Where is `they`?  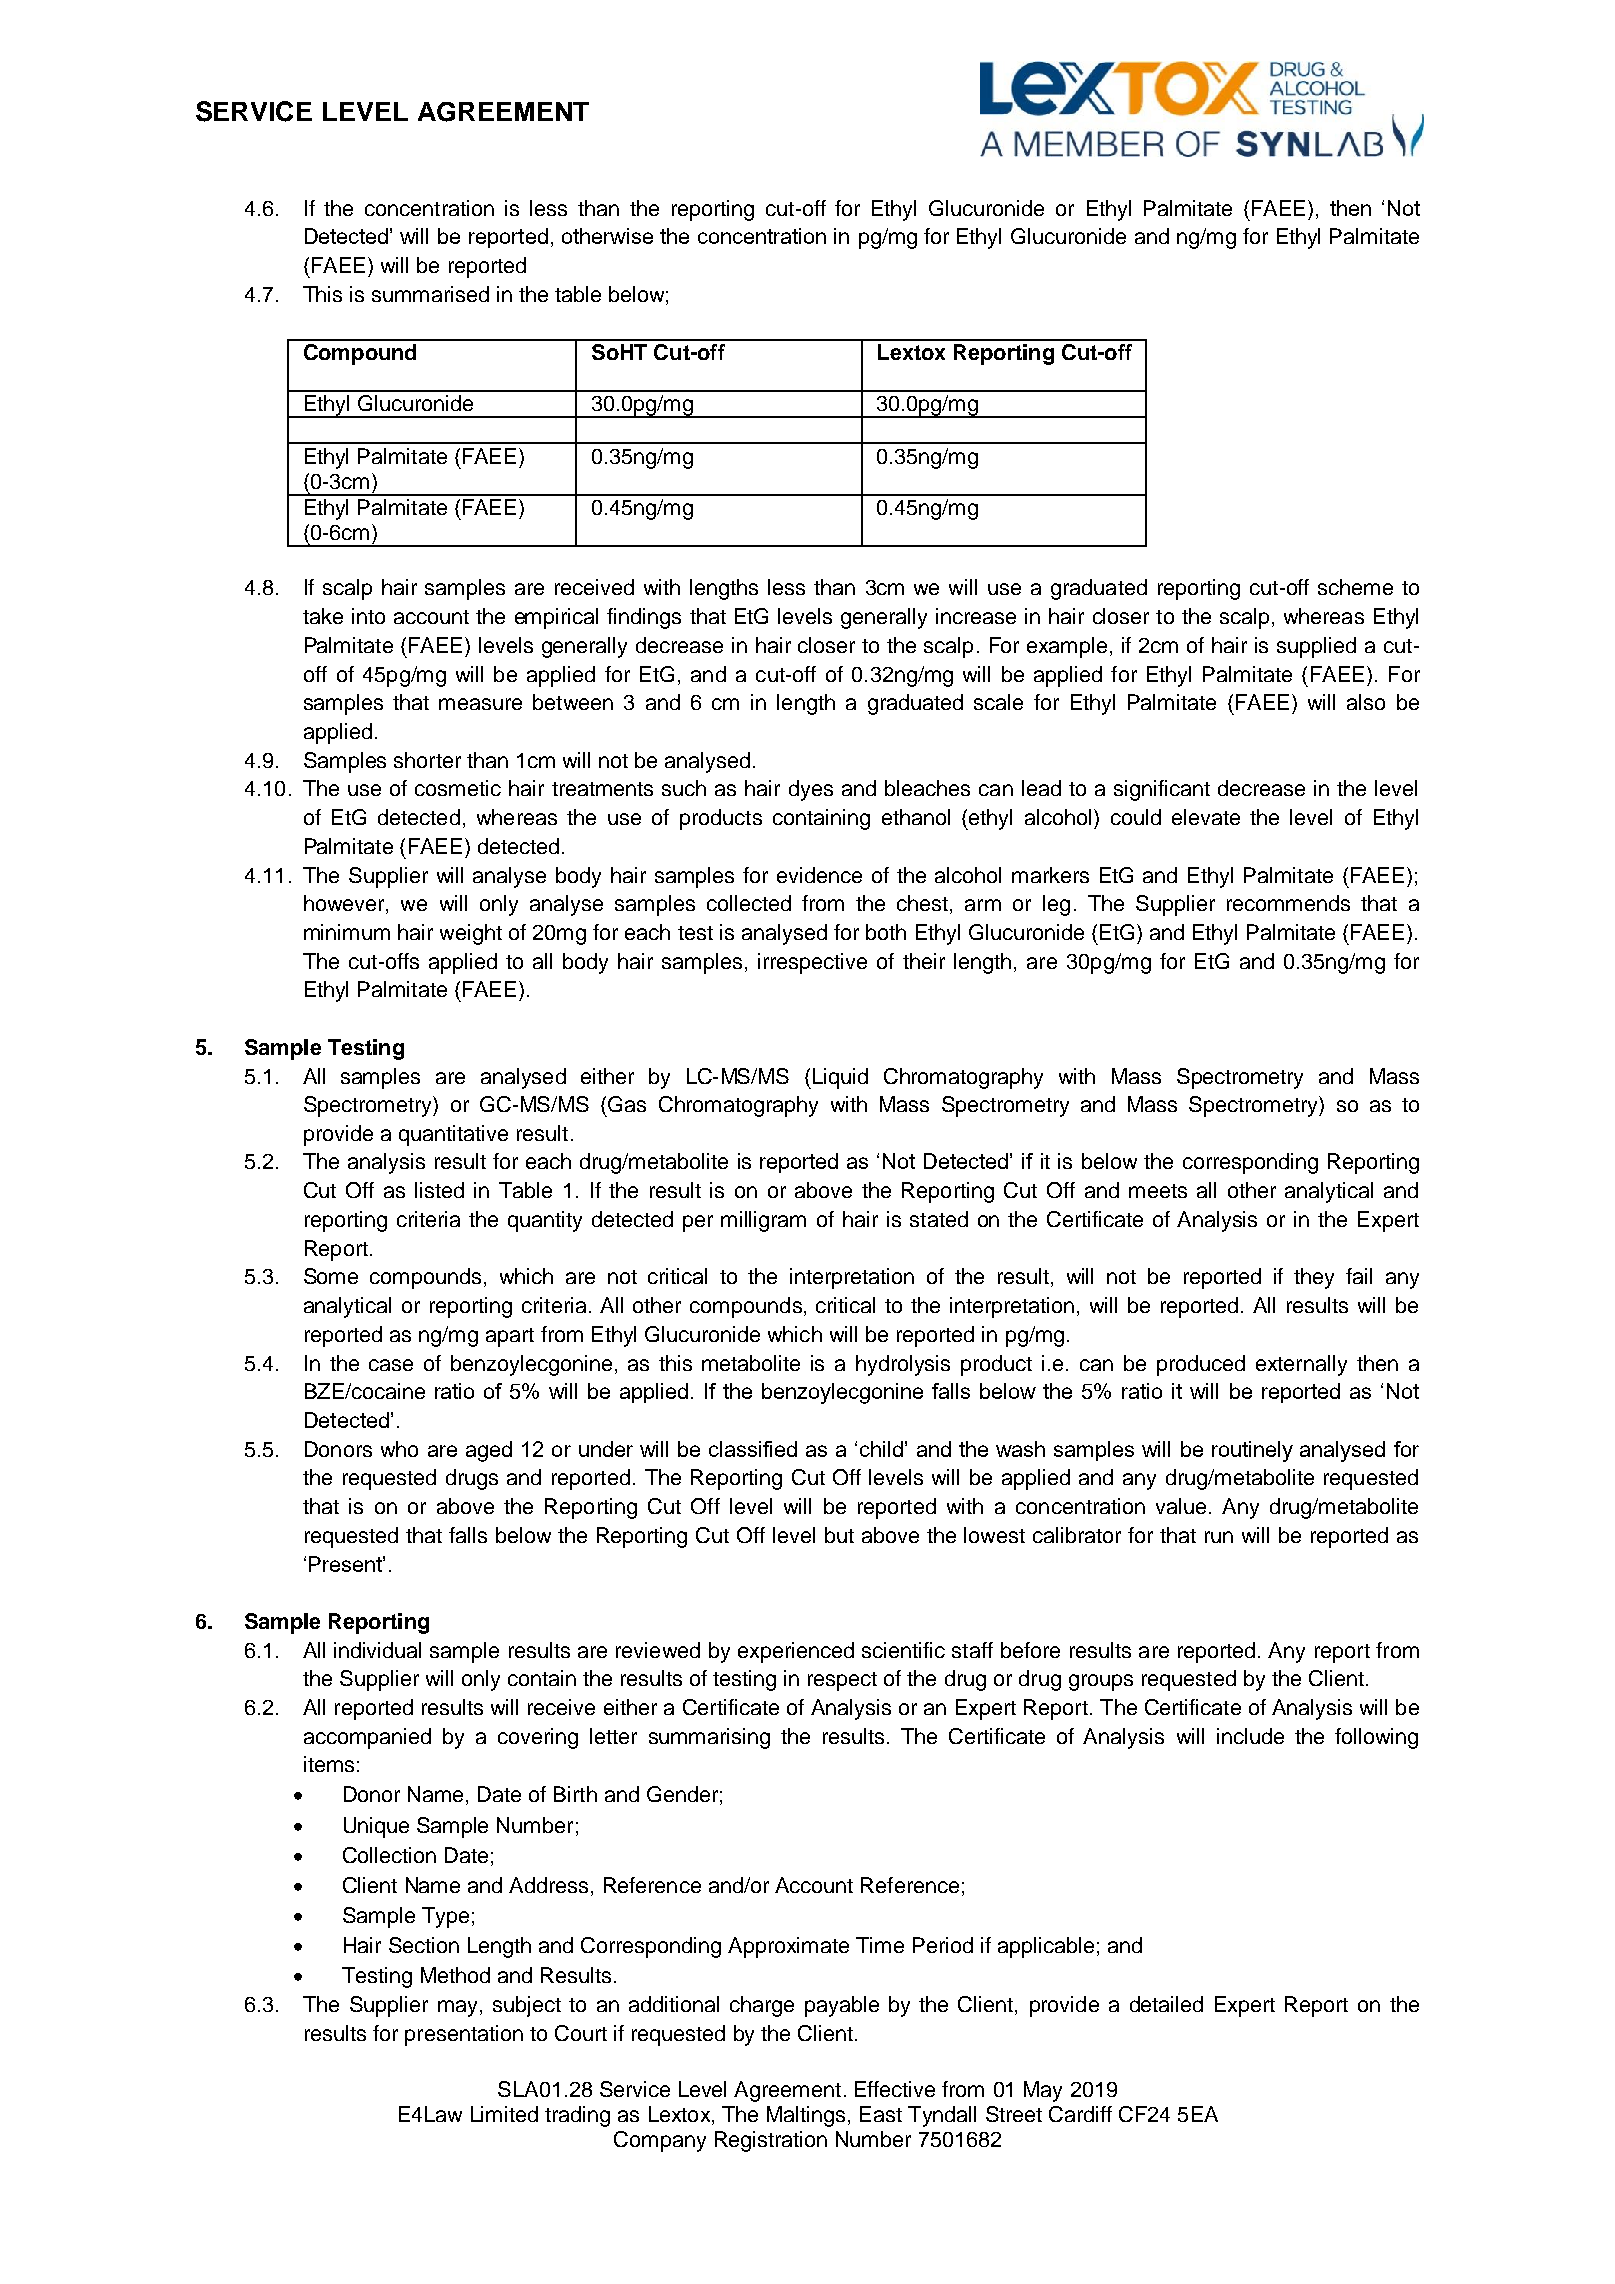
they is located at coordinates (1314, 1278).
